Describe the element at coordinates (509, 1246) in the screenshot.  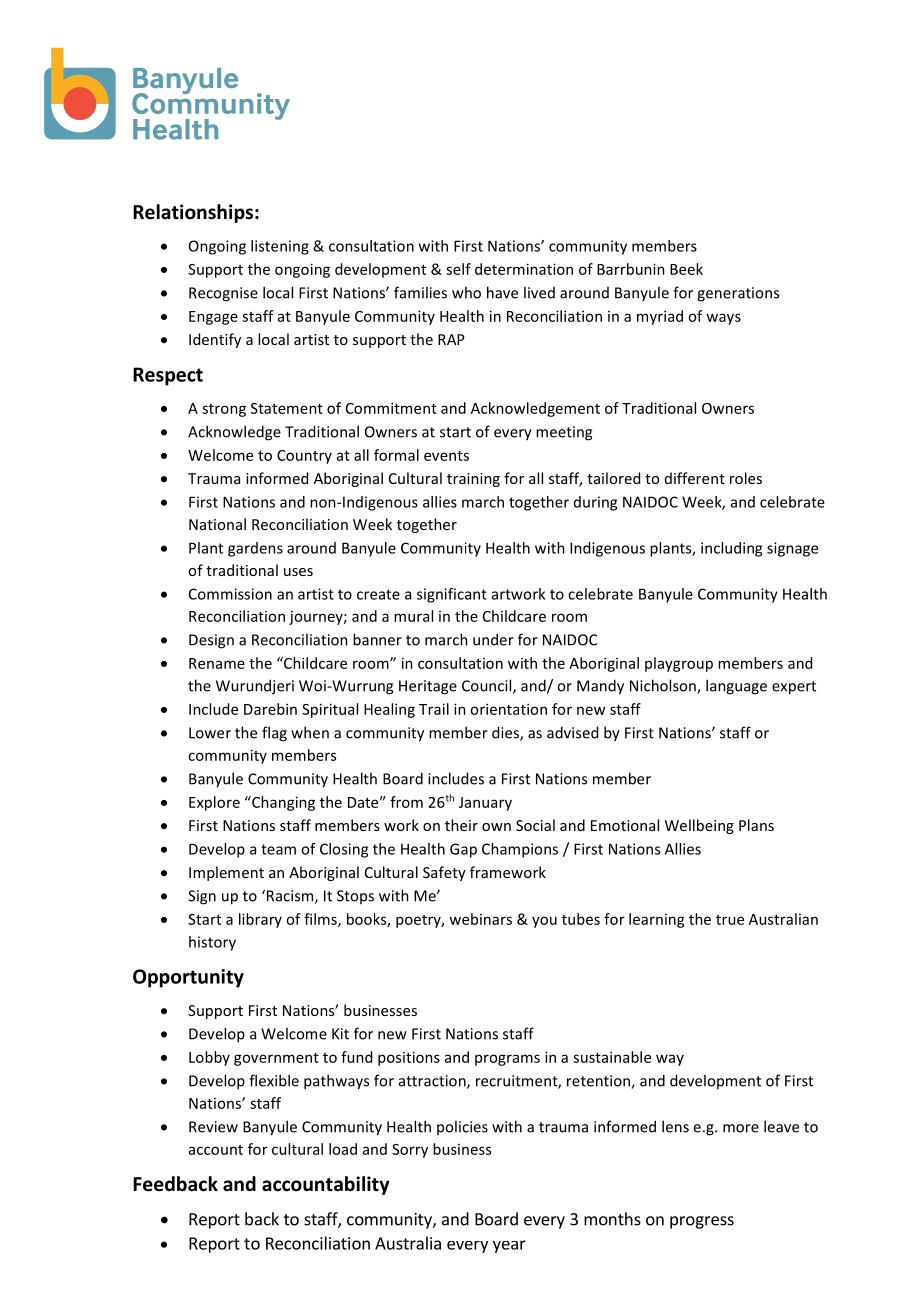
I see `year` at that location.
